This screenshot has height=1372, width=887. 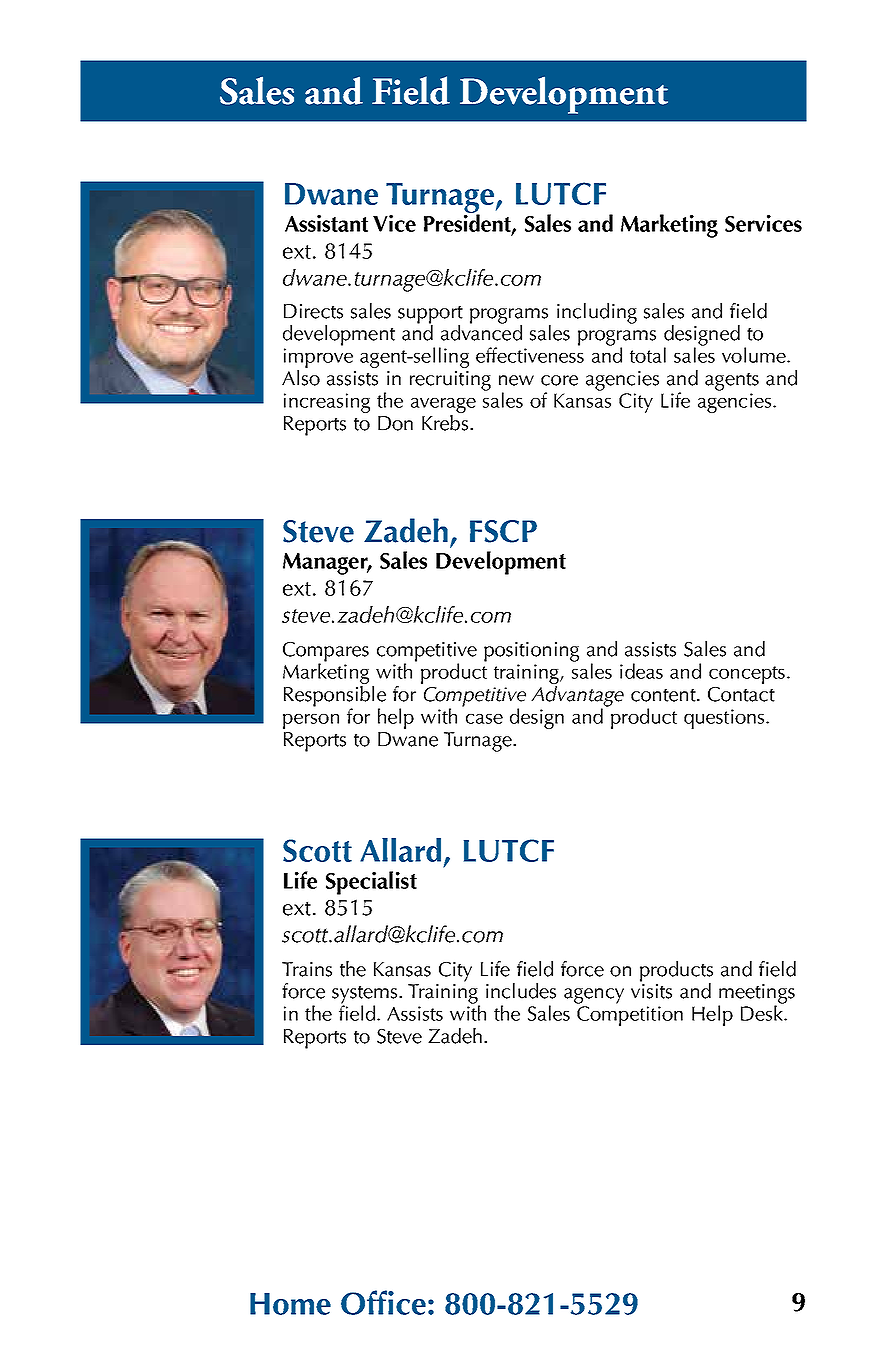 I want to click on Office, so click(x=383, y=1302).
